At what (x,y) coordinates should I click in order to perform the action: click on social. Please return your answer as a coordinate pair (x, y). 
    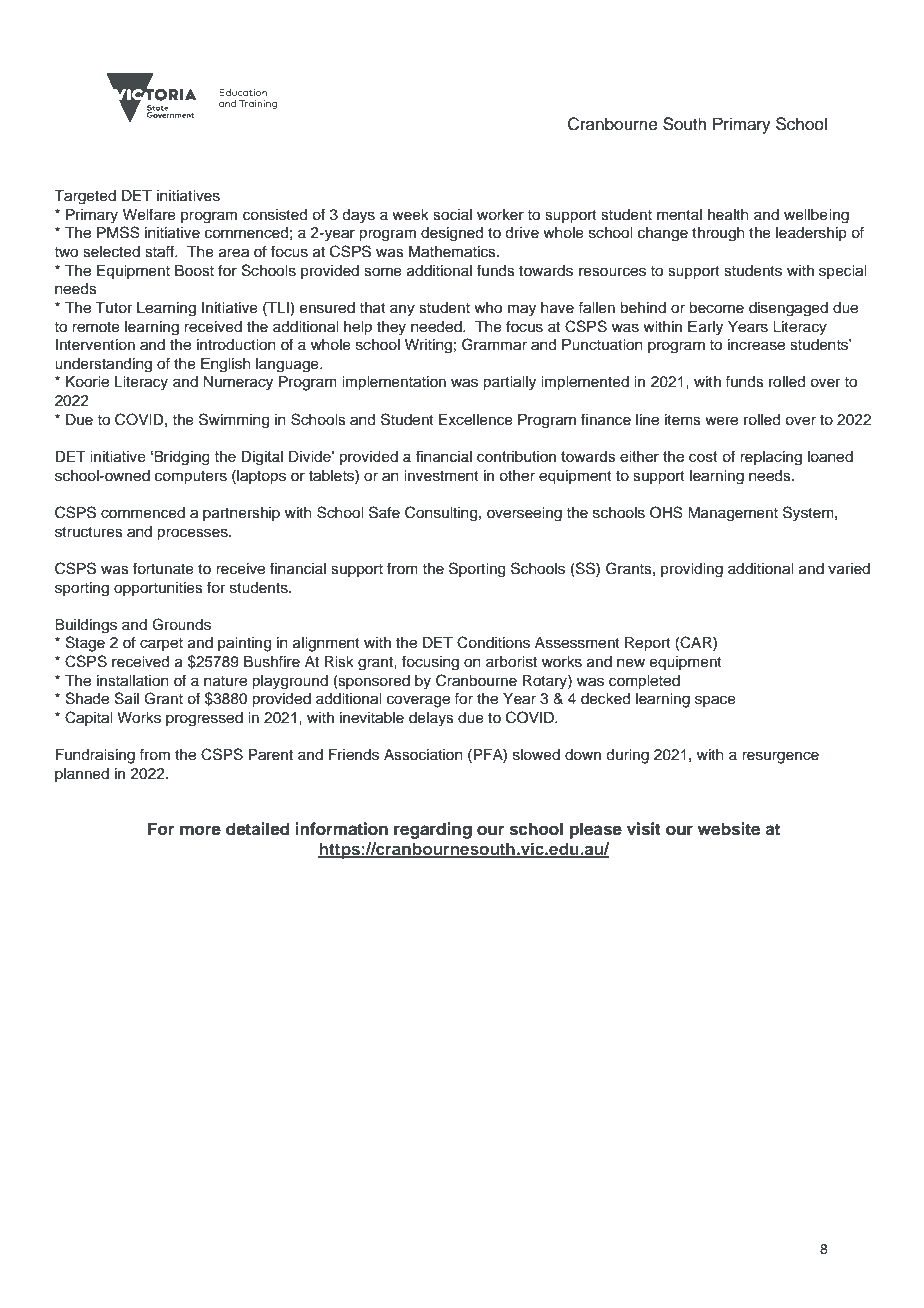
    Looking at the image, I should click on (452, 215).
